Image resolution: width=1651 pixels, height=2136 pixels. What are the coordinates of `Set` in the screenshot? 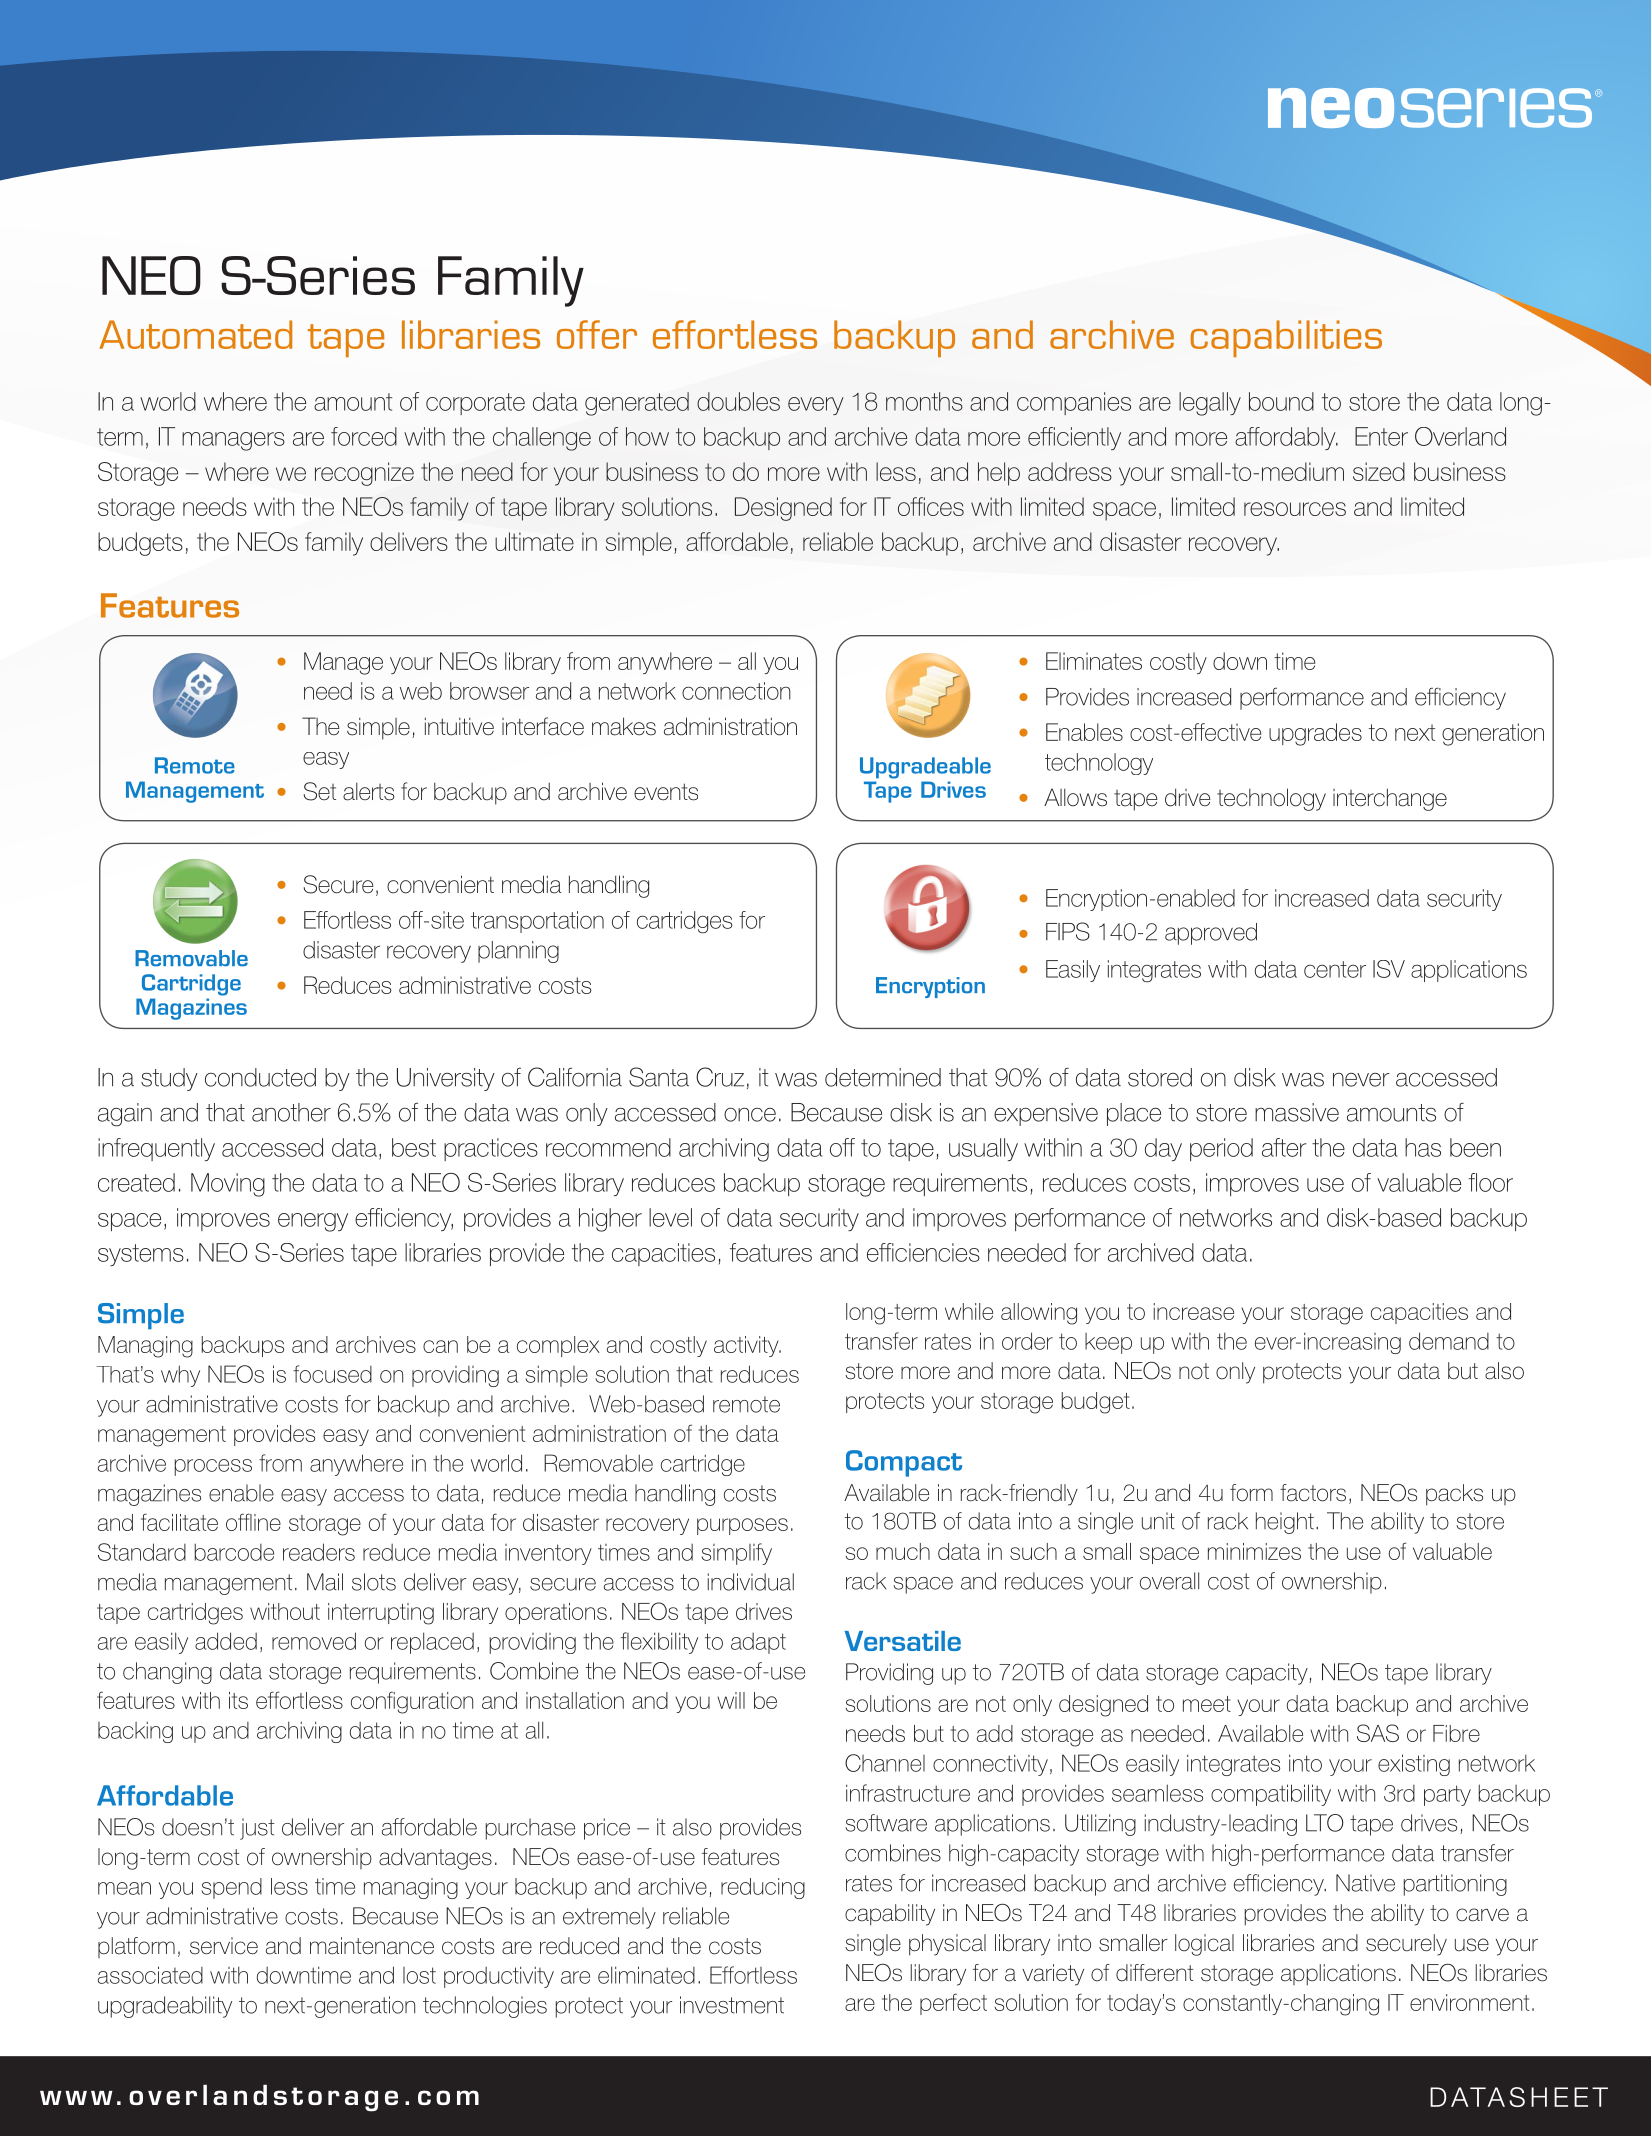 It's located at (320, 791).
